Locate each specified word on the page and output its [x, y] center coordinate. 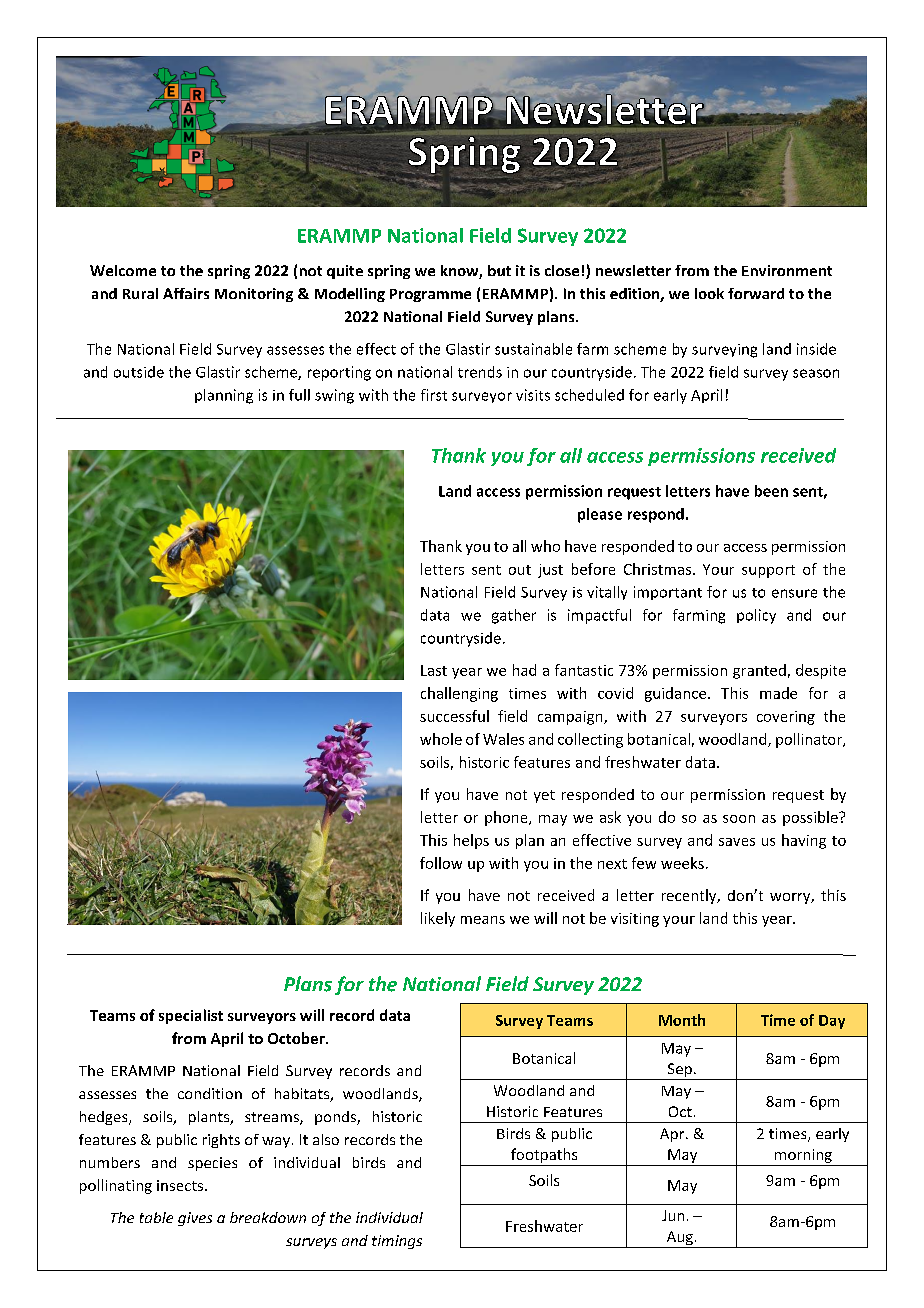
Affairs [186, 293]
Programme [430, 295]
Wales [503, 739]
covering [786, 718]
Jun [673, 1215]
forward [756, 293]
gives [195, 1219]
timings [397, 1242]
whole [441, 739]
